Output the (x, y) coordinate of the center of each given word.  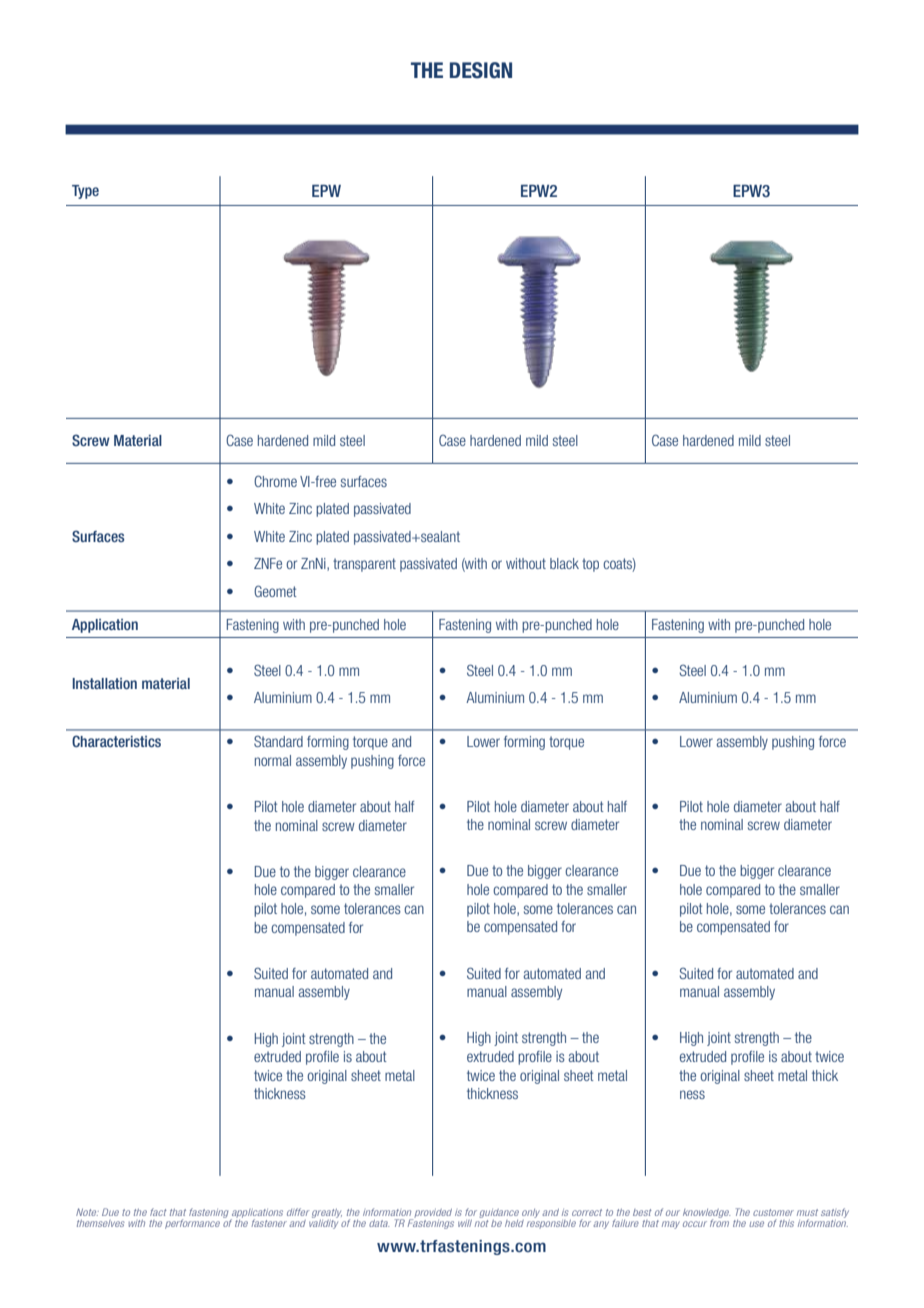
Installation (104, 683)
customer (773, 1212)
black (564, 563)
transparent (364, 565)
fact (158, 1212)
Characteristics (116, 741)
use (756, 1224)
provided (433, 1213)
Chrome (275, 481)
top (590, 565)
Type (85, 192)
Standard (278, 741)
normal (273, 760)
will (465, 1223)
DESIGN (481, 70)
